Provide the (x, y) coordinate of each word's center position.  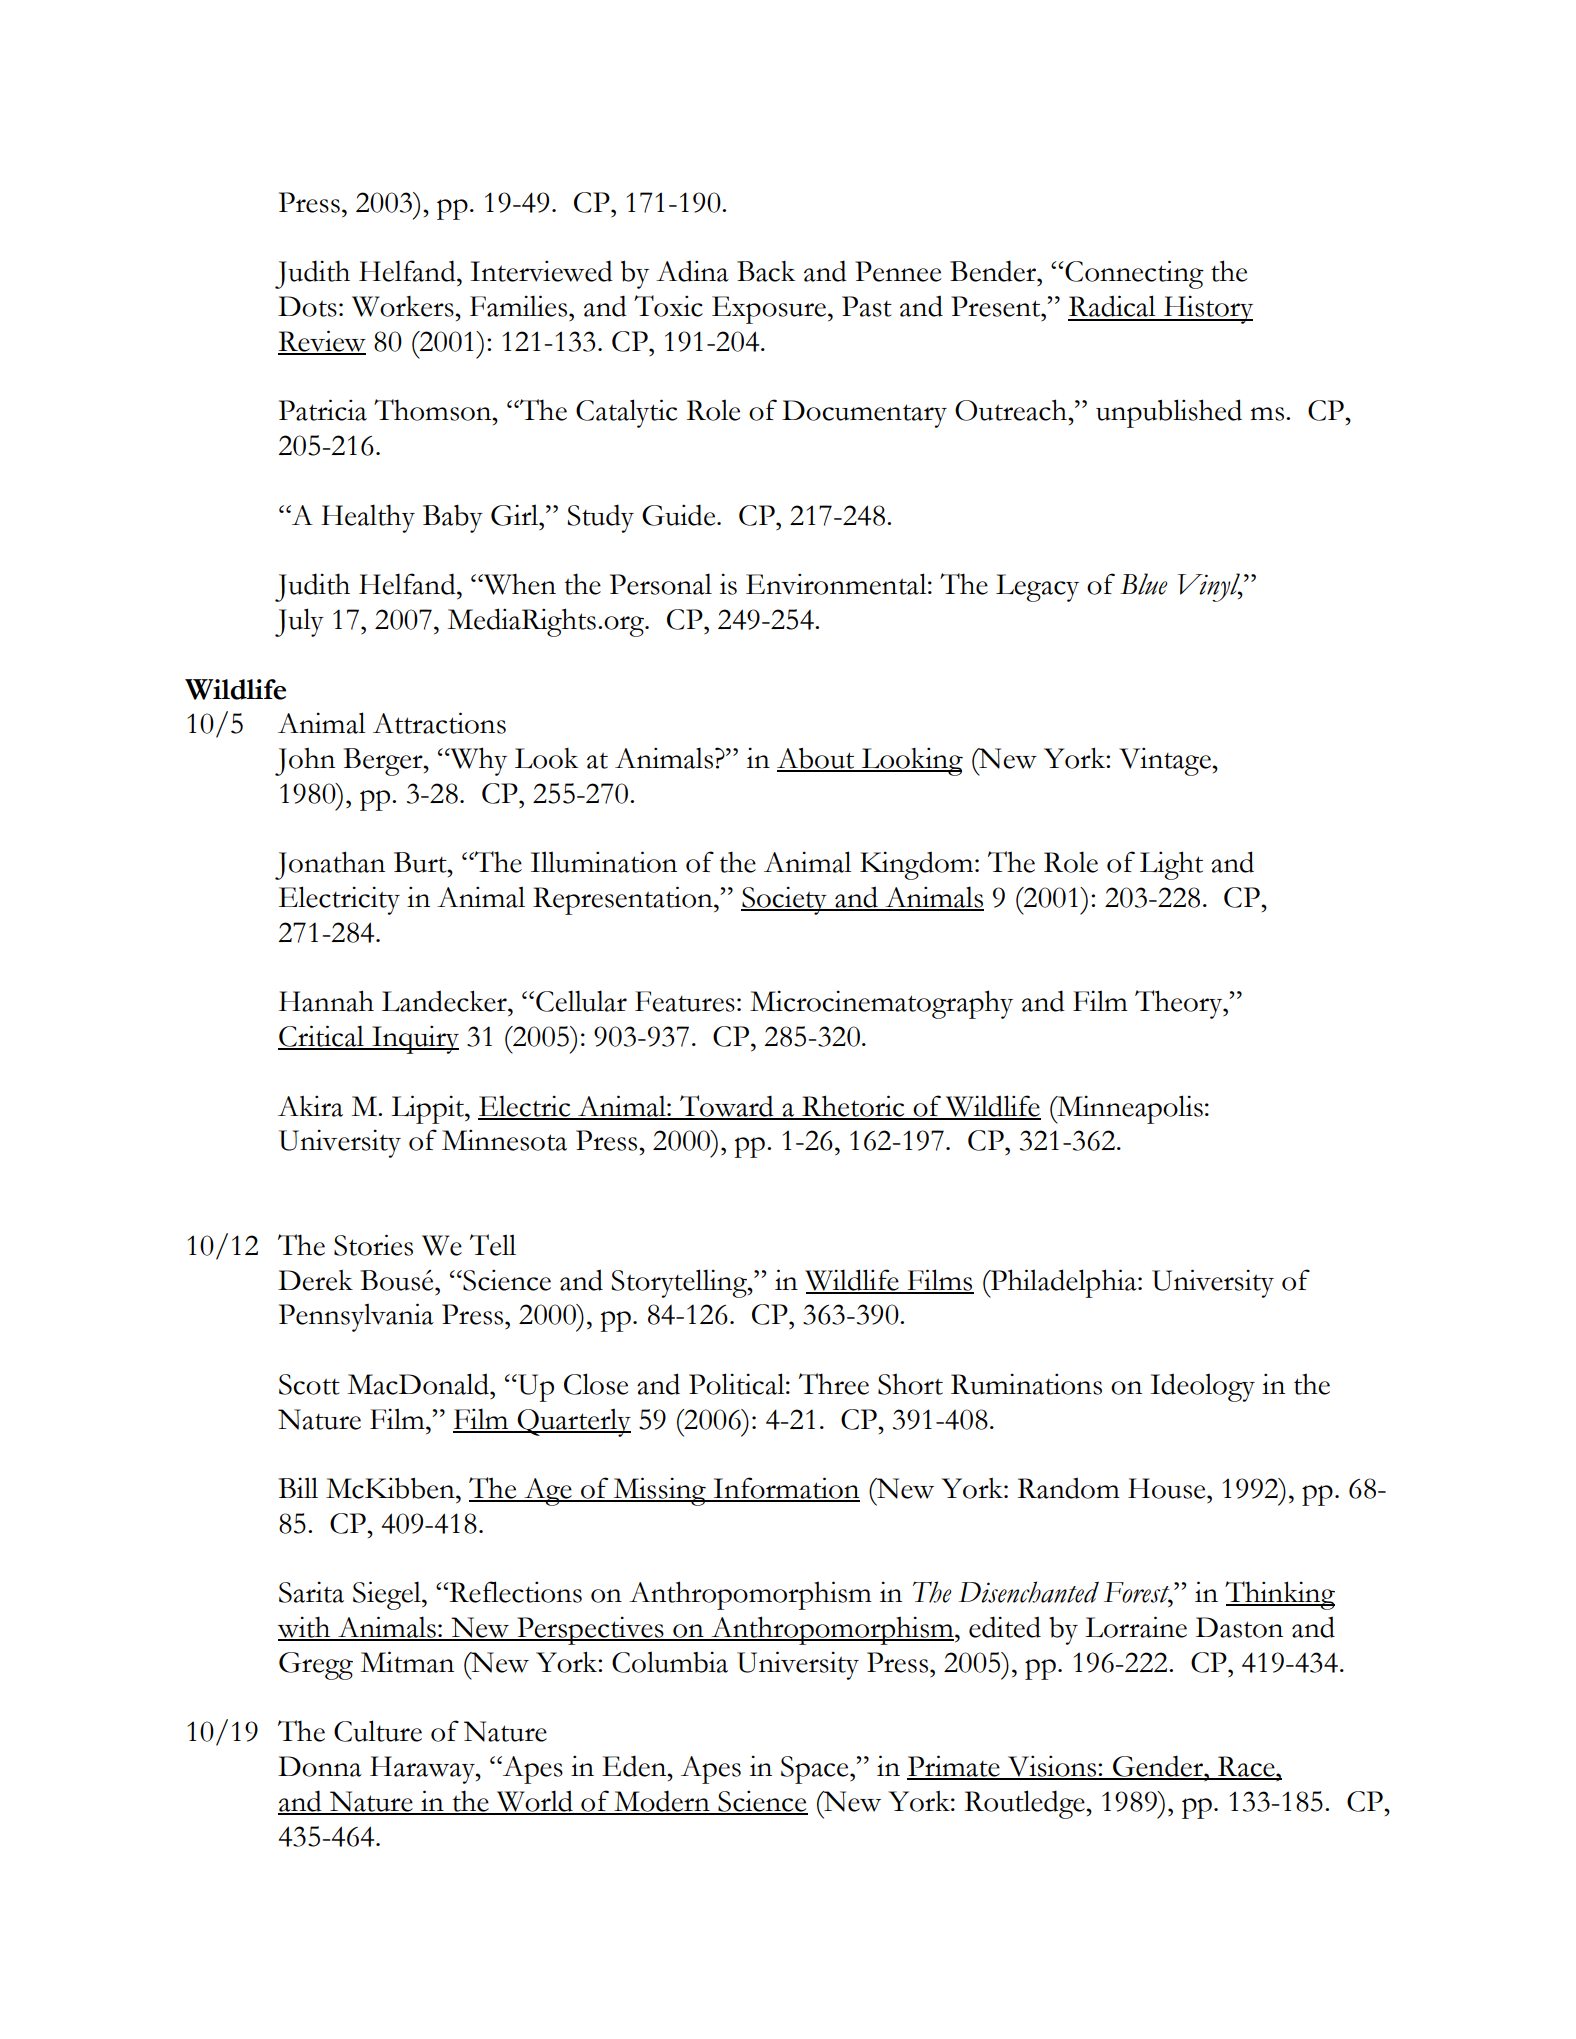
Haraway (423, 1770)
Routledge (1026, 1804)
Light (1171, 865)
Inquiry (414, 1039)
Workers (404, 306)
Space (816, 1770)
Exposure (770, 310)
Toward (727, 1107)
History (1207, 309)
